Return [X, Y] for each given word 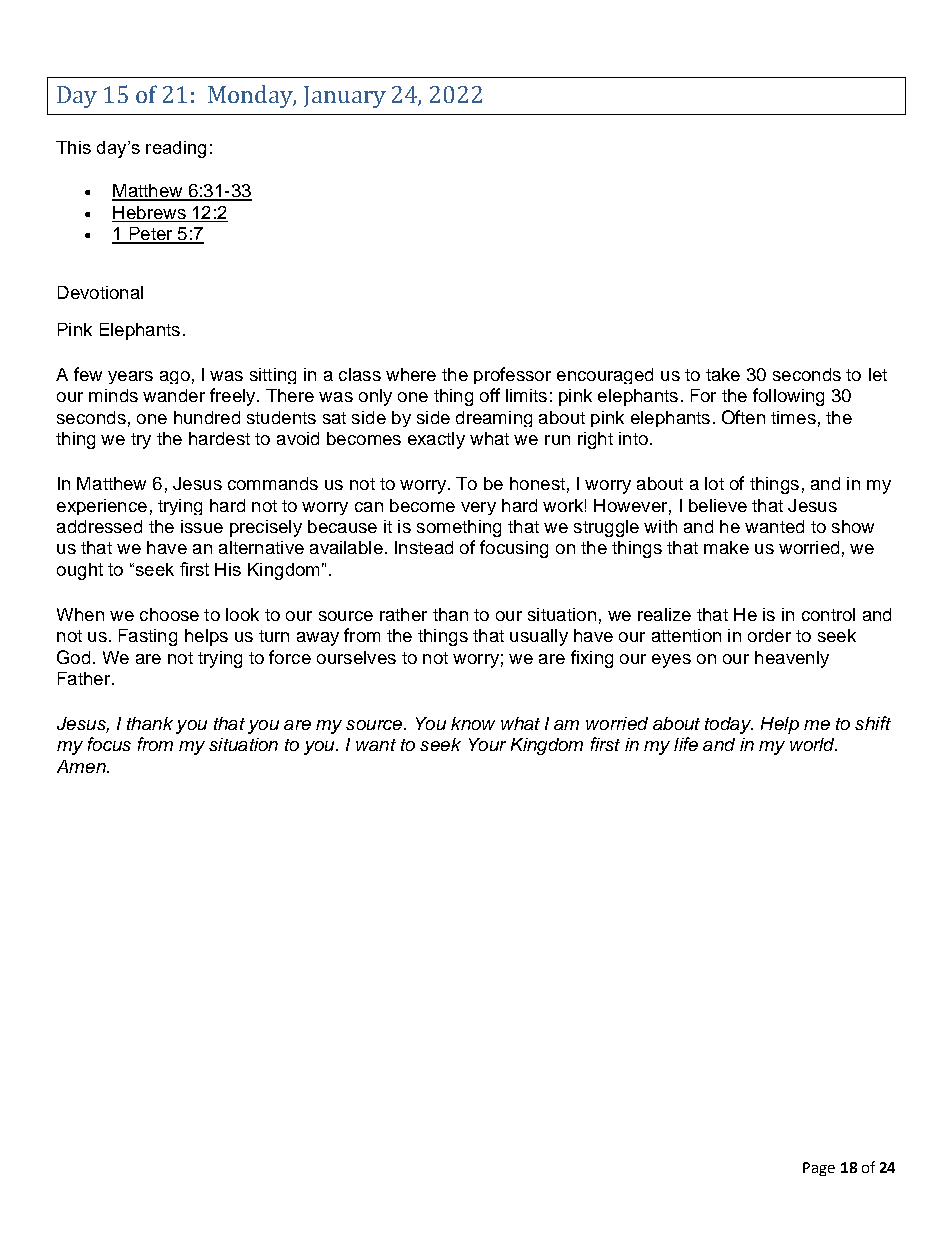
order [769, 635]
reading [176, 149]
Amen [82, 766]
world [813, 744]
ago [175, 377]
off [490, 395]
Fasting [148, 637]
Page [819, 1169]
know [473, 723]
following [788, 397]
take [723, 374]
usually [539, 637]
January [345, 97]
